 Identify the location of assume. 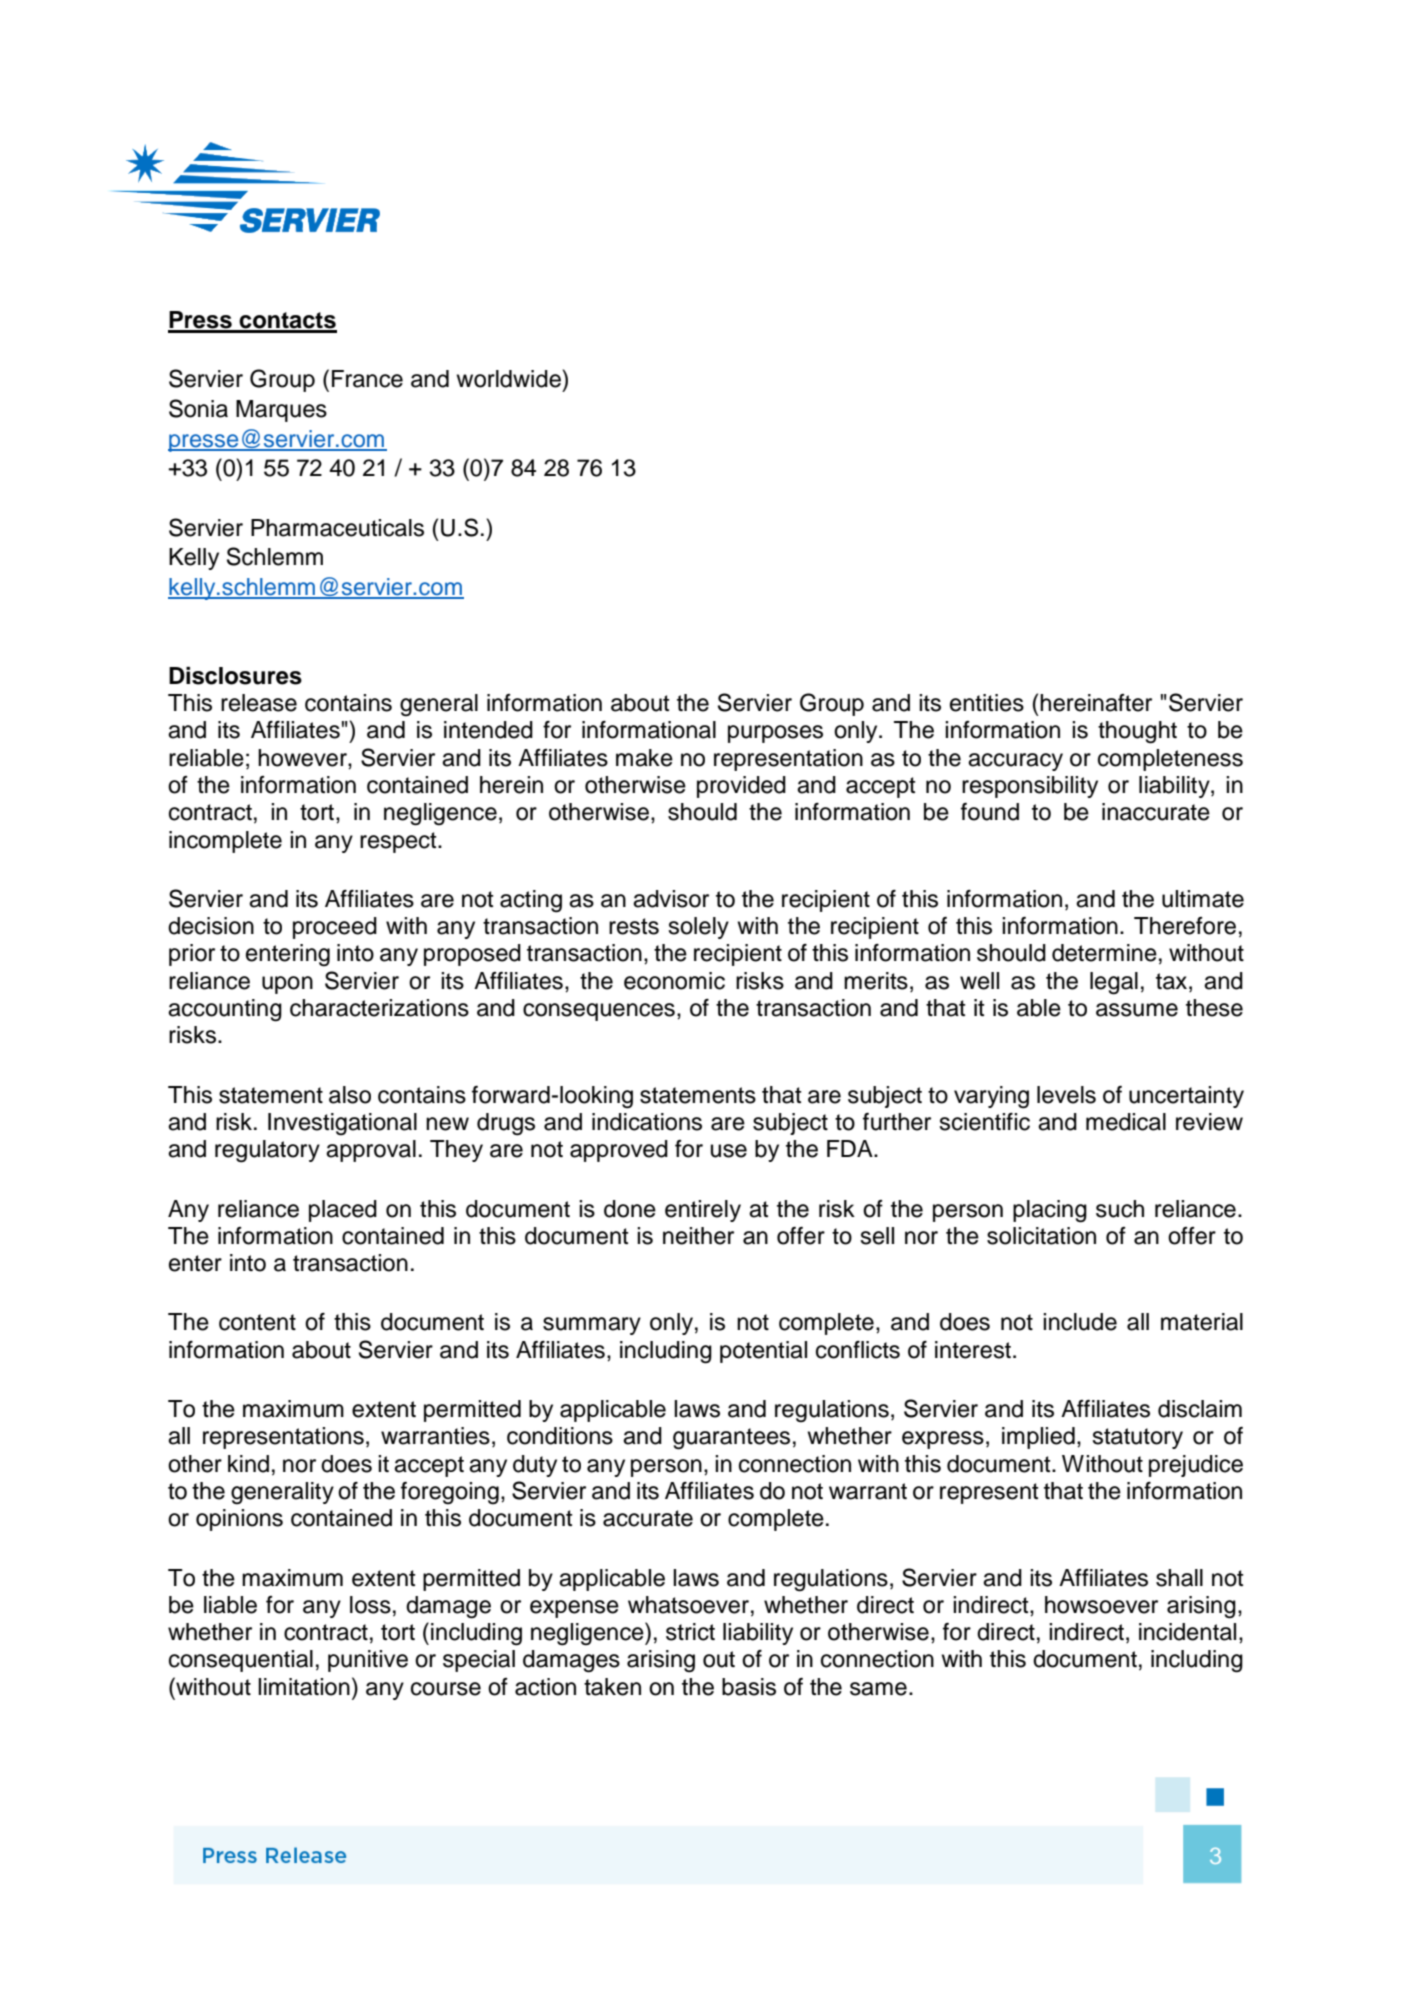
(1137, 1010).
